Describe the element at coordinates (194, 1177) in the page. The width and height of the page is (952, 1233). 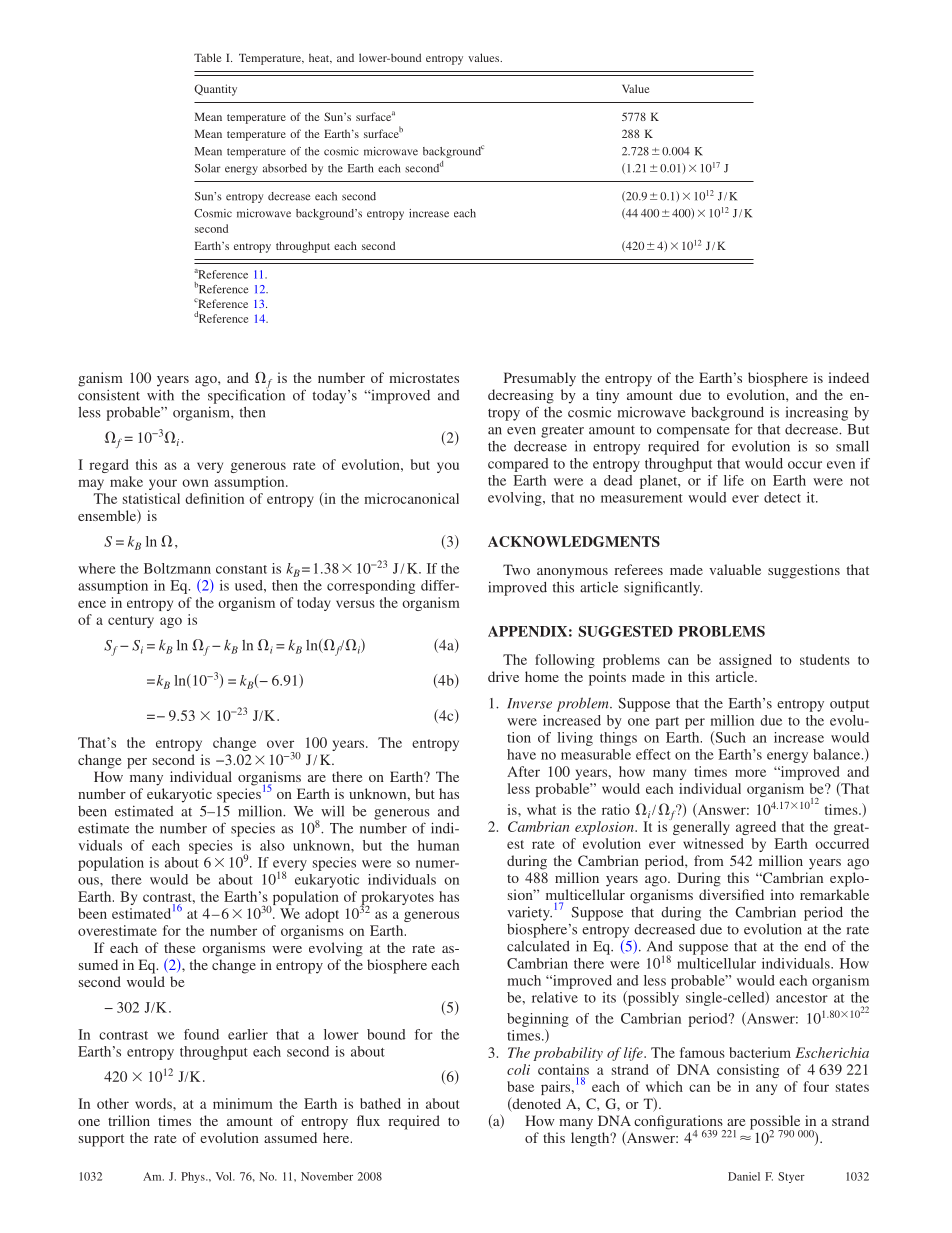
I see `Phys` at that location.
